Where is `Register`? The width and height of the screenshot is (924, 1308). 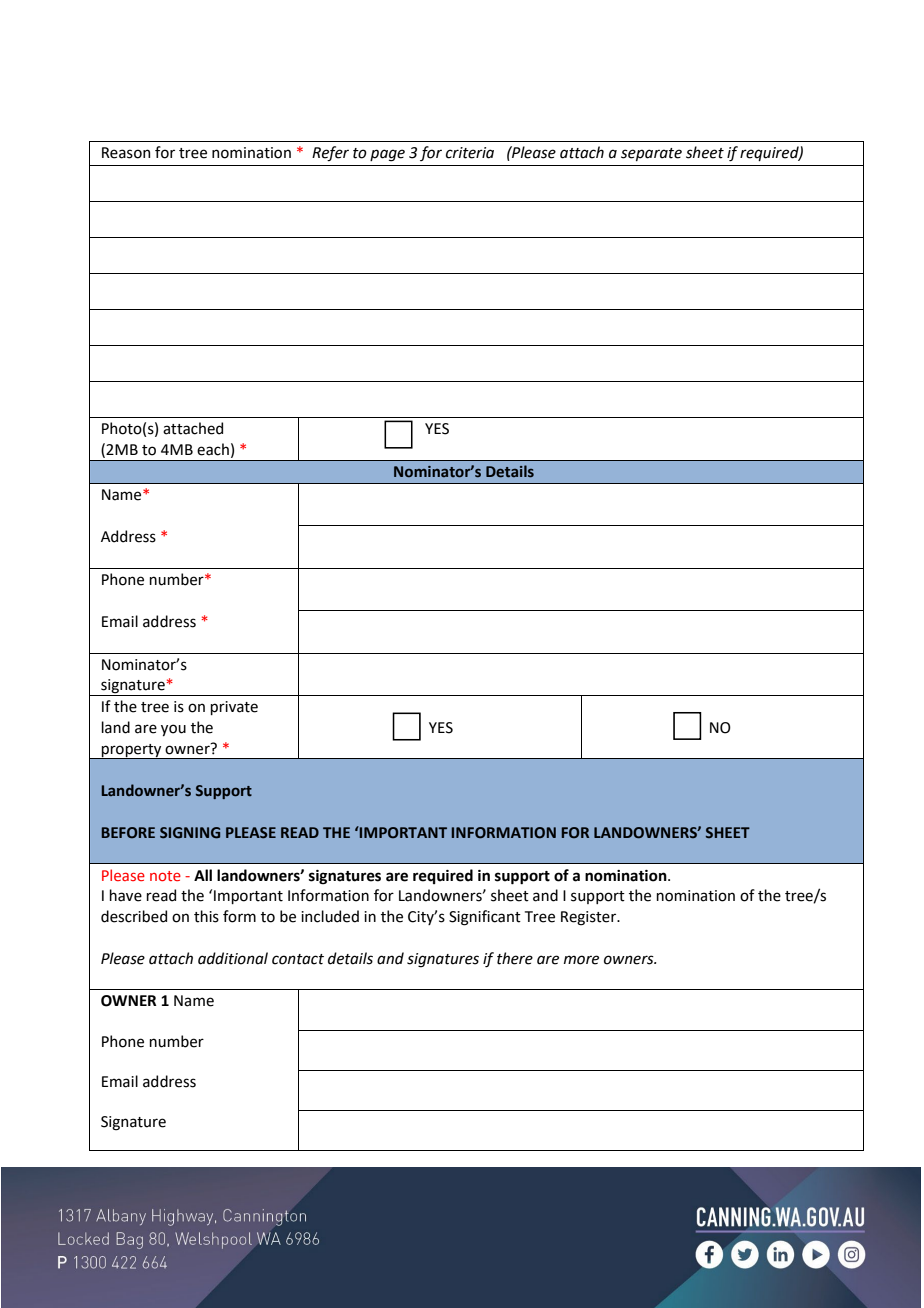
Register is located at coordinates (589, 918).
